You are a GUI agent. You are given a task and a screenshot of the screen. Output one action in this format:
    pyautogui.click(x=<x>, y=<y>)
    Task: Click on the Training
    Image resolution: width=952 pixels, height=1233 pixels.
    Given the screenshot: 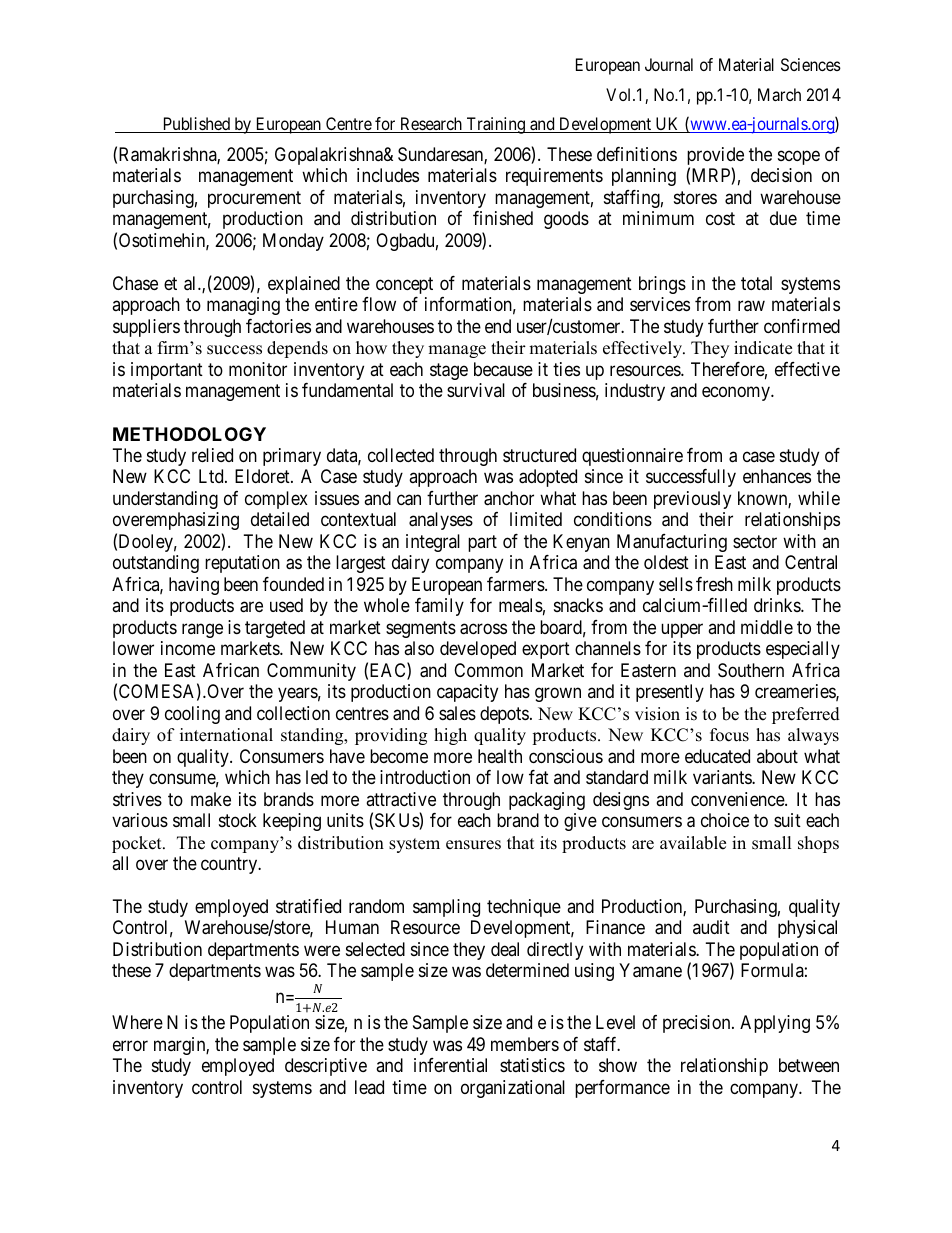 What is the action you would take?
    pyautogui.click(x=495, y=125)
